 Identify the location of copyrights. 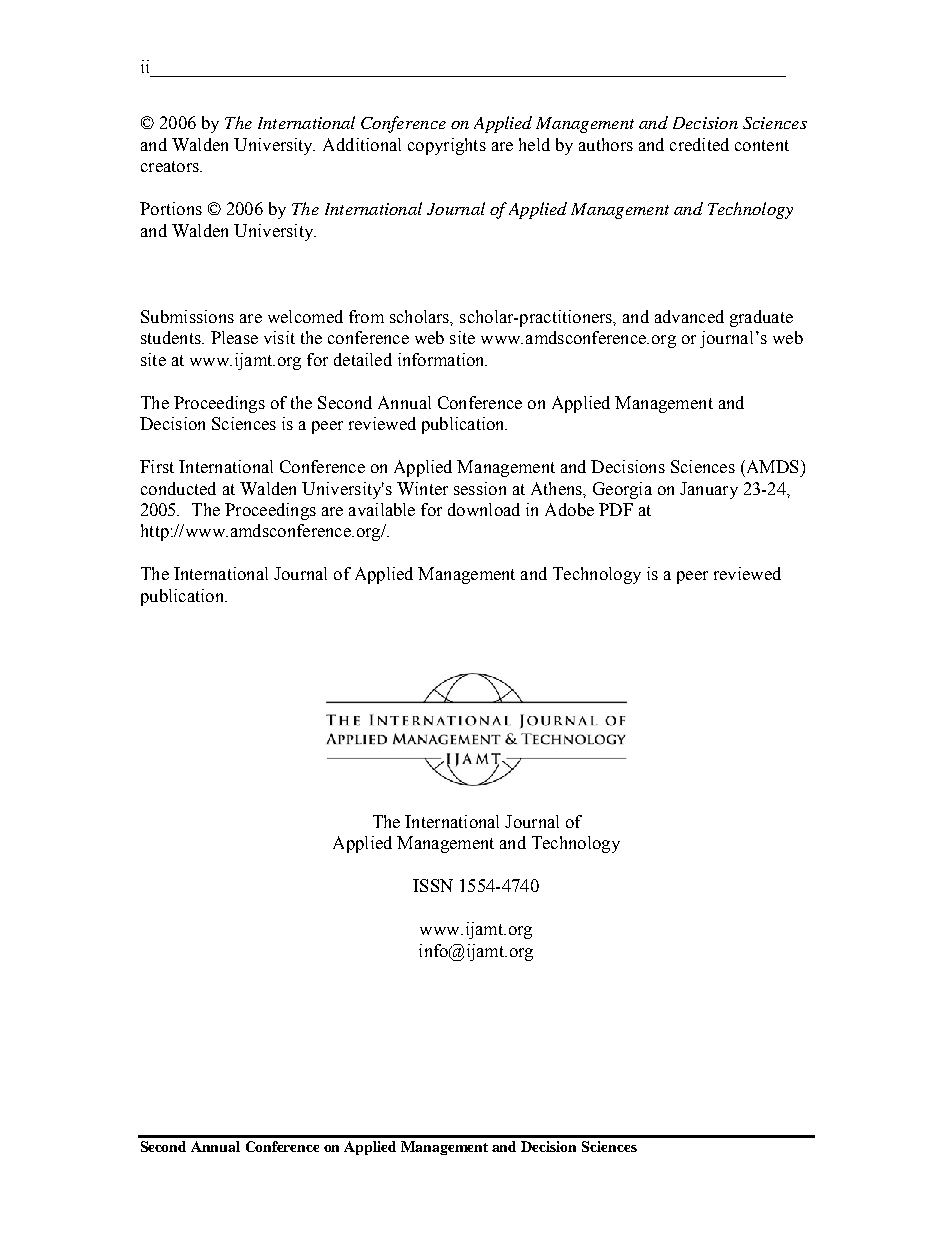
(447, 146).
